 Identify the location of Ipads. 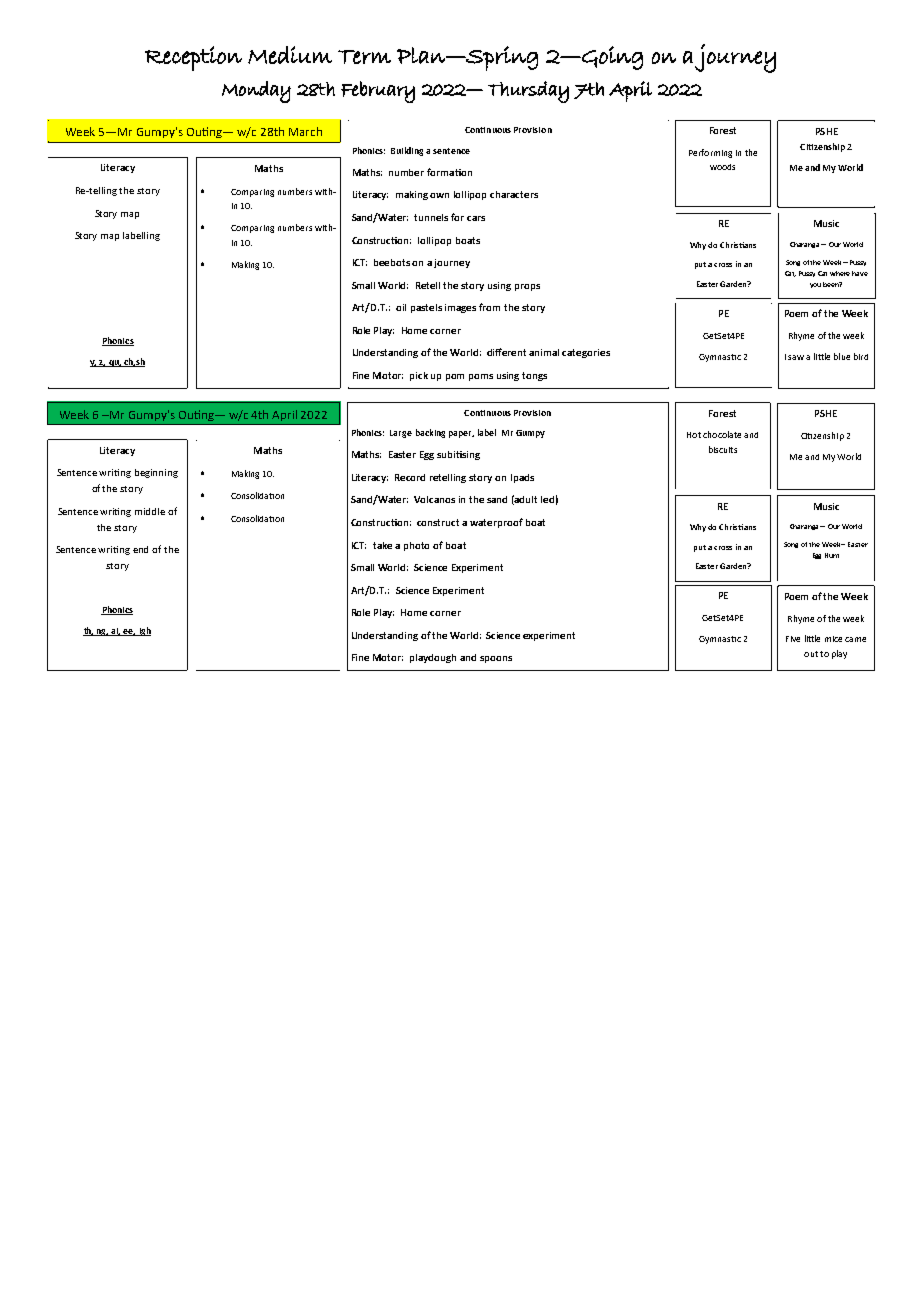
(522, 478).
